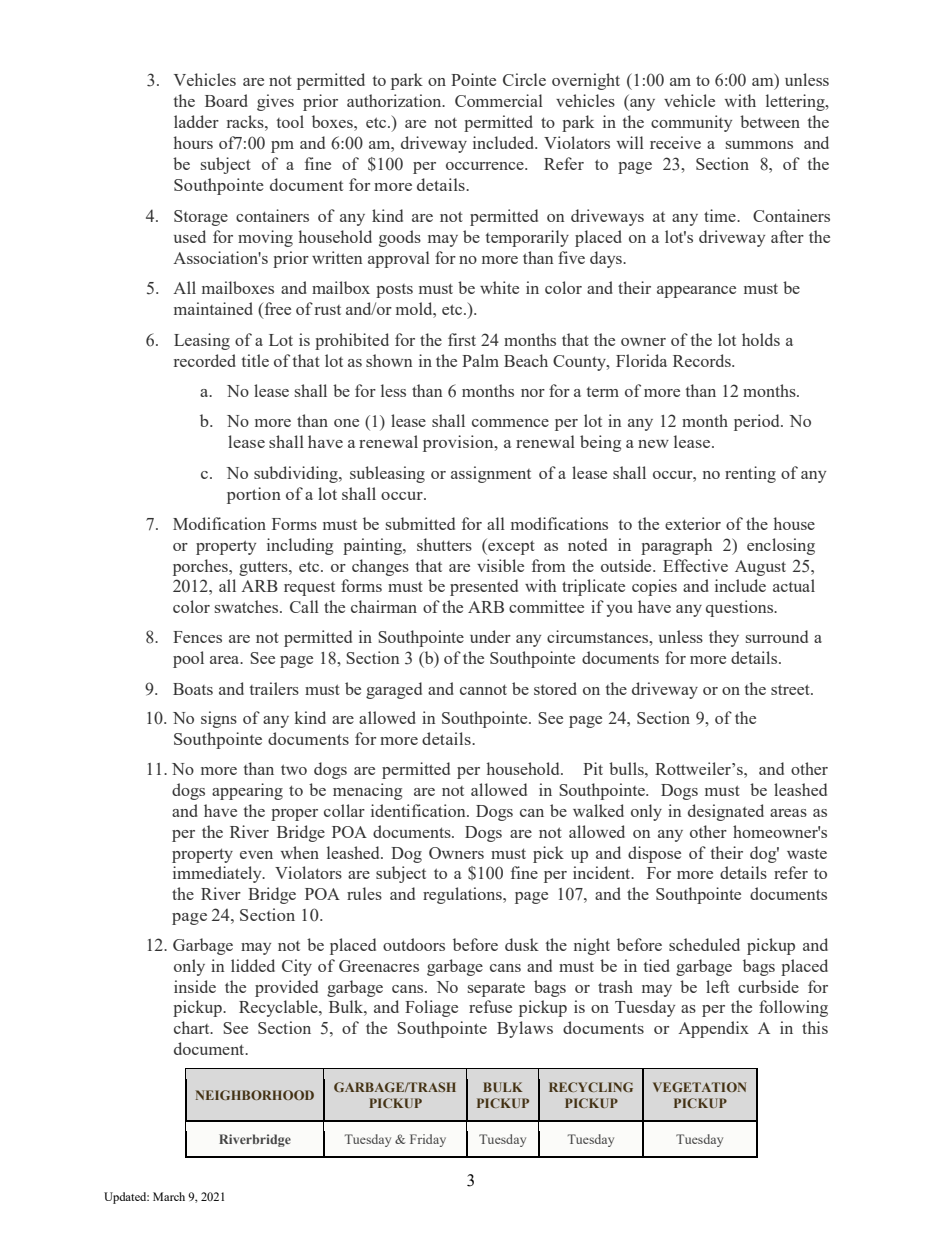 Image resolution: width=952 pixels, height=1233 pixels. What do you see at coordinates (226, 100) in the page?
I see `Board` at bounding box center [226, 100].
